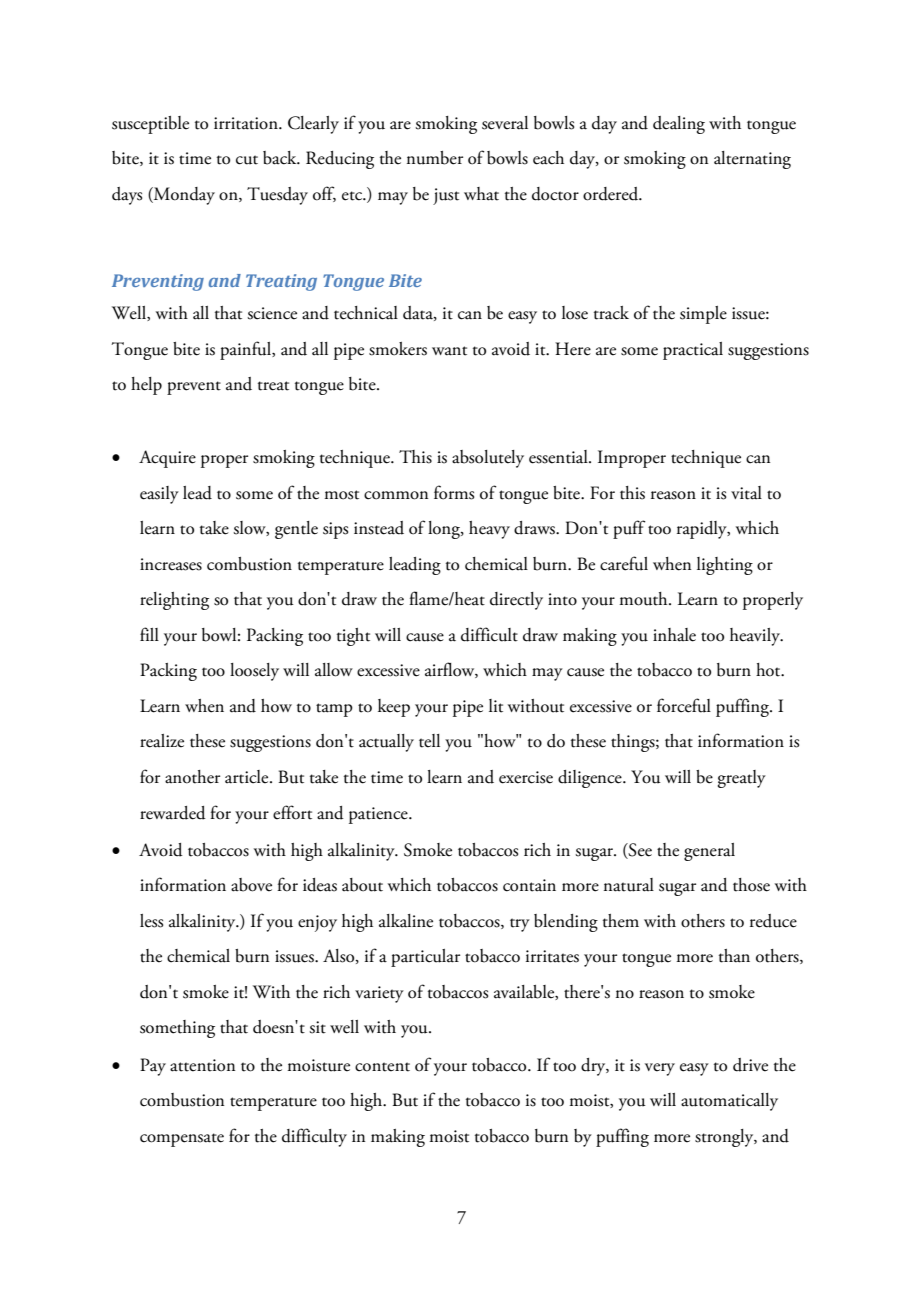  What do you see at coordinates (674, 635) in the page?
I see `inhale` at bounding box center [674, 635].
